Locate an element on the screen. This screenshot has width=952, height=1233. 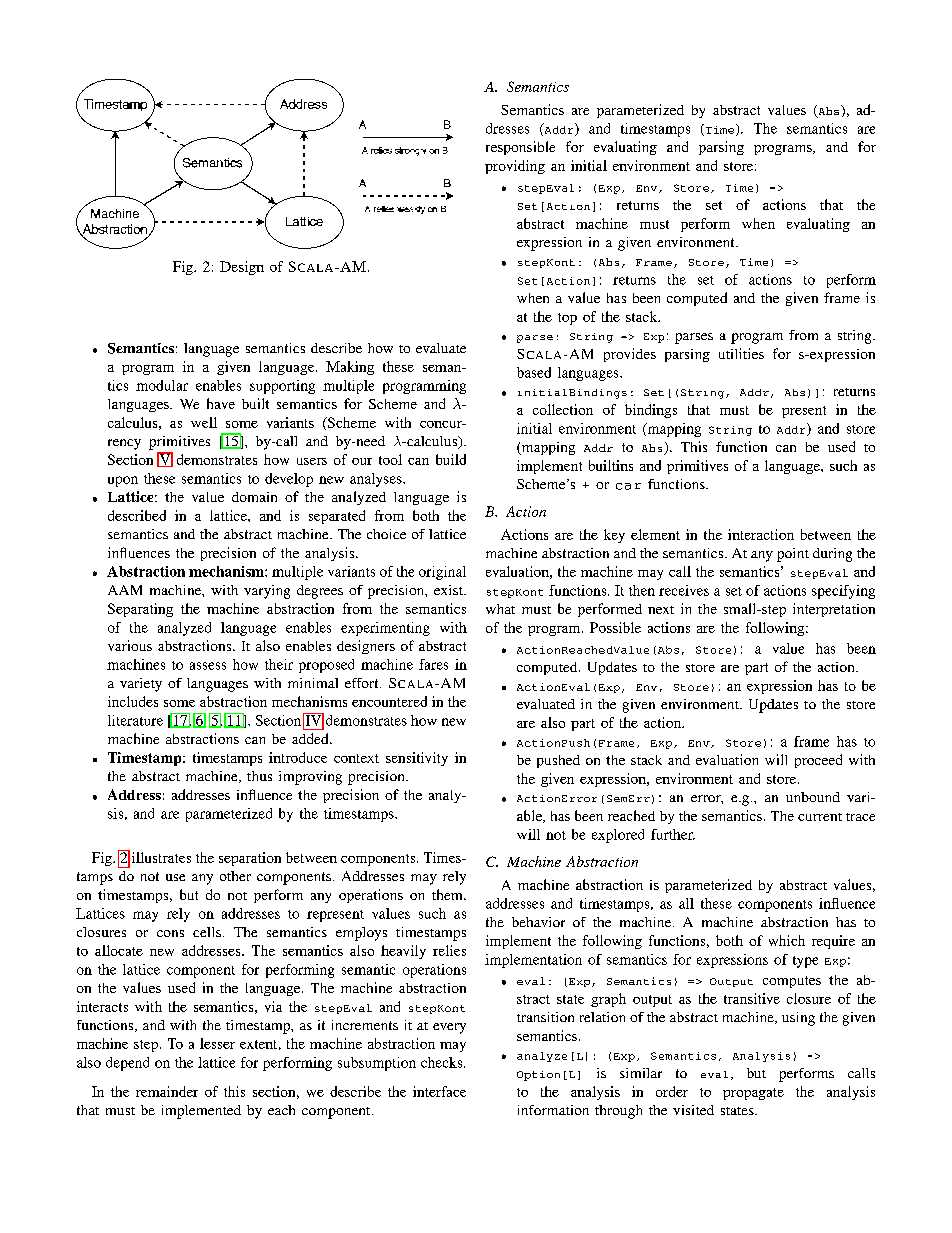
responsible is located at coordinates (520, 148).
